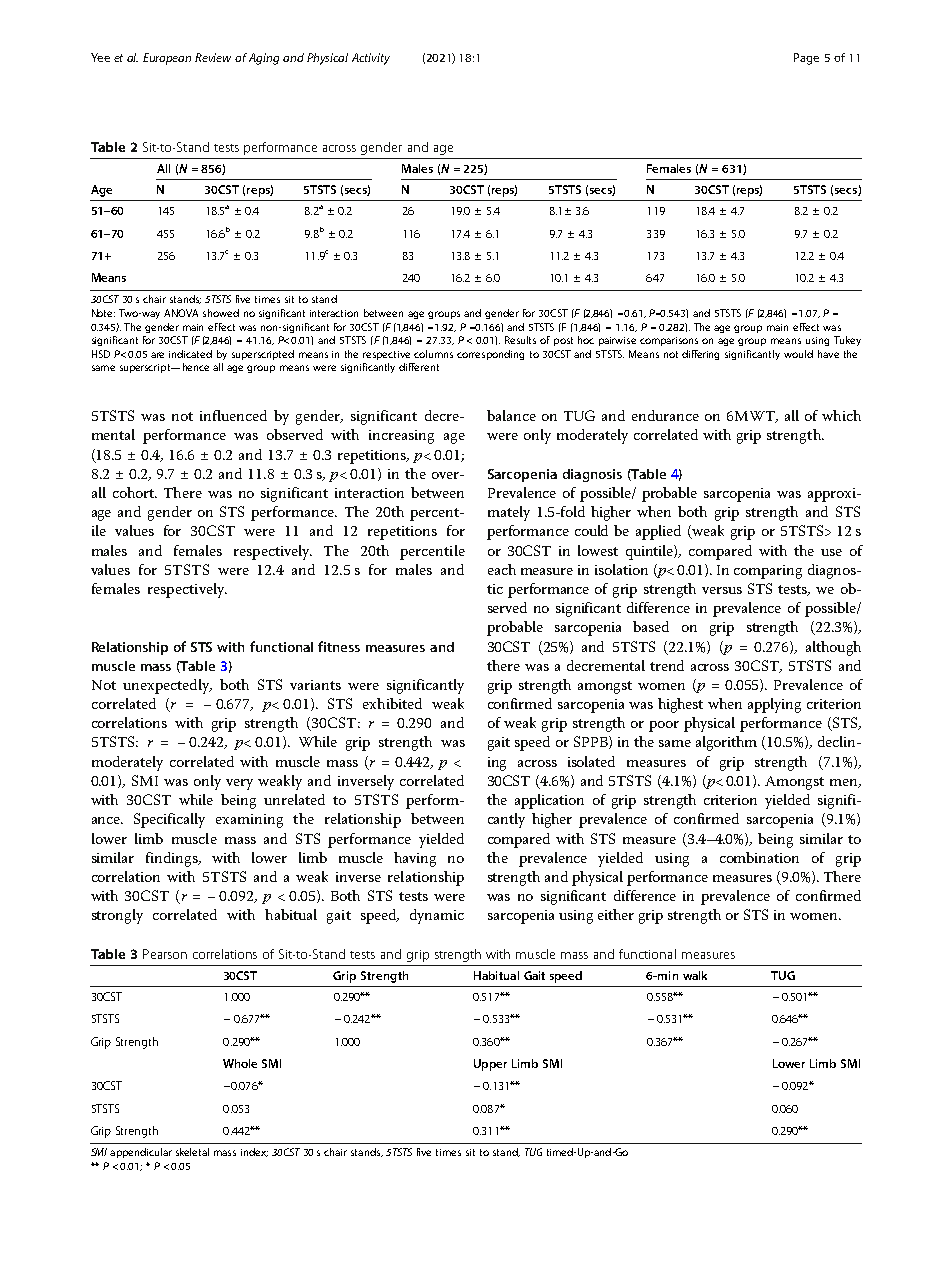 Image resolution: width=952 pixels, height=1265 pixels. I want to click on European, so click(167, 59).
